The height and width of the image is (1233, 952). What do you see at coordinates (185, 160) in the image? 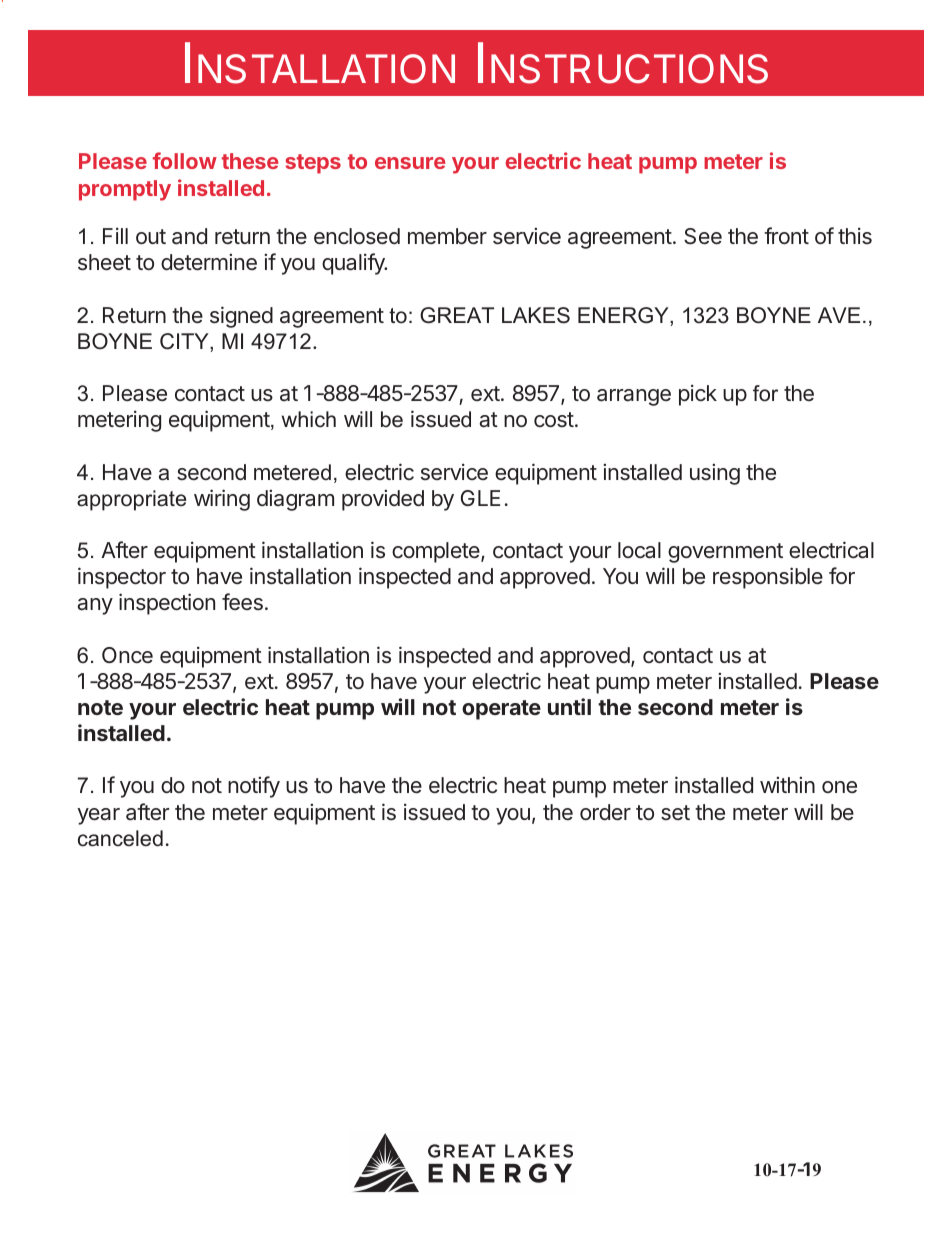
I see `follow` at bounding box center [185, 160].
